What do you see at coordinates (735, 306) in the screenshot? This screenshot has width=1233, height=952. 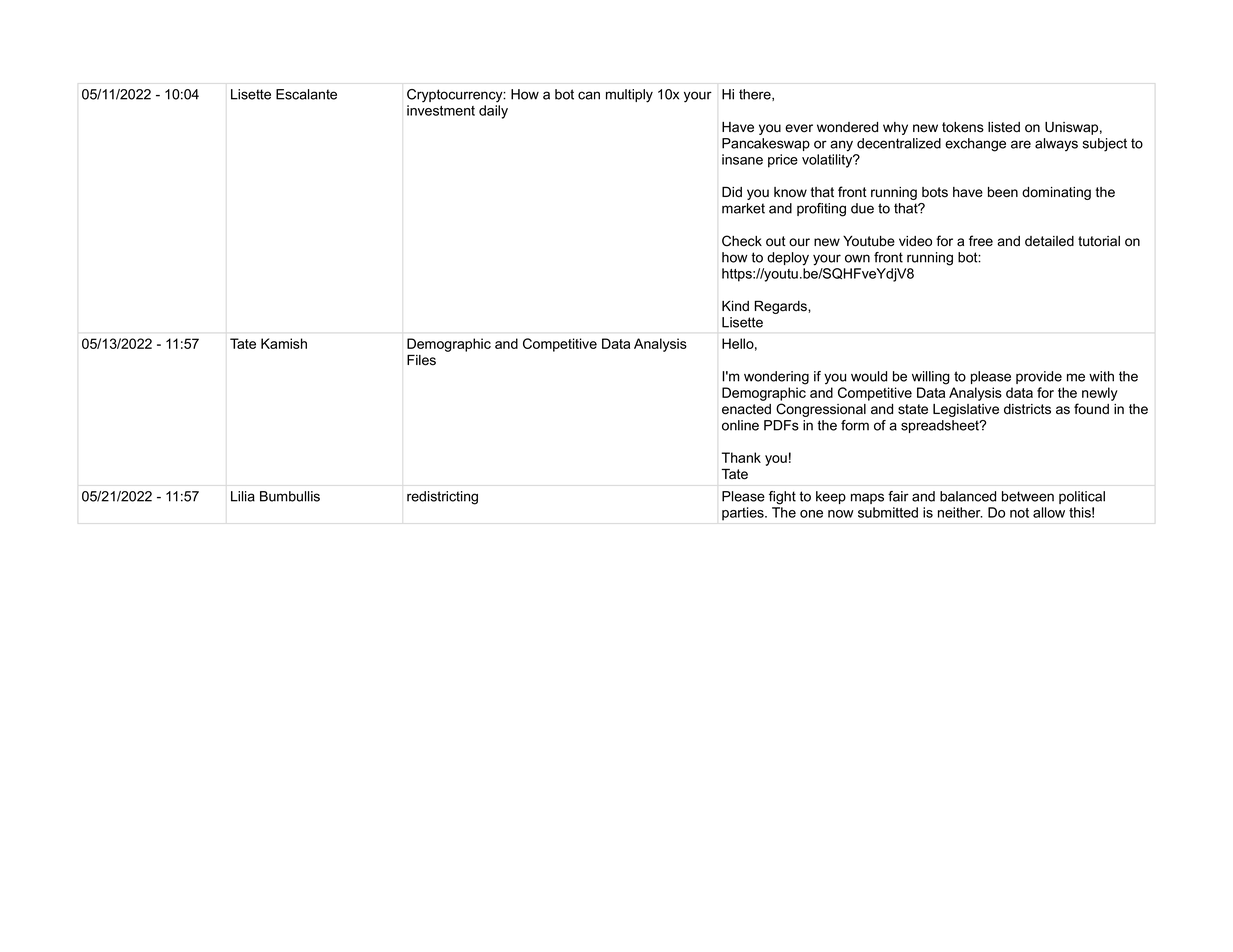 I see `Kind` at bounding box center [735, 306].
